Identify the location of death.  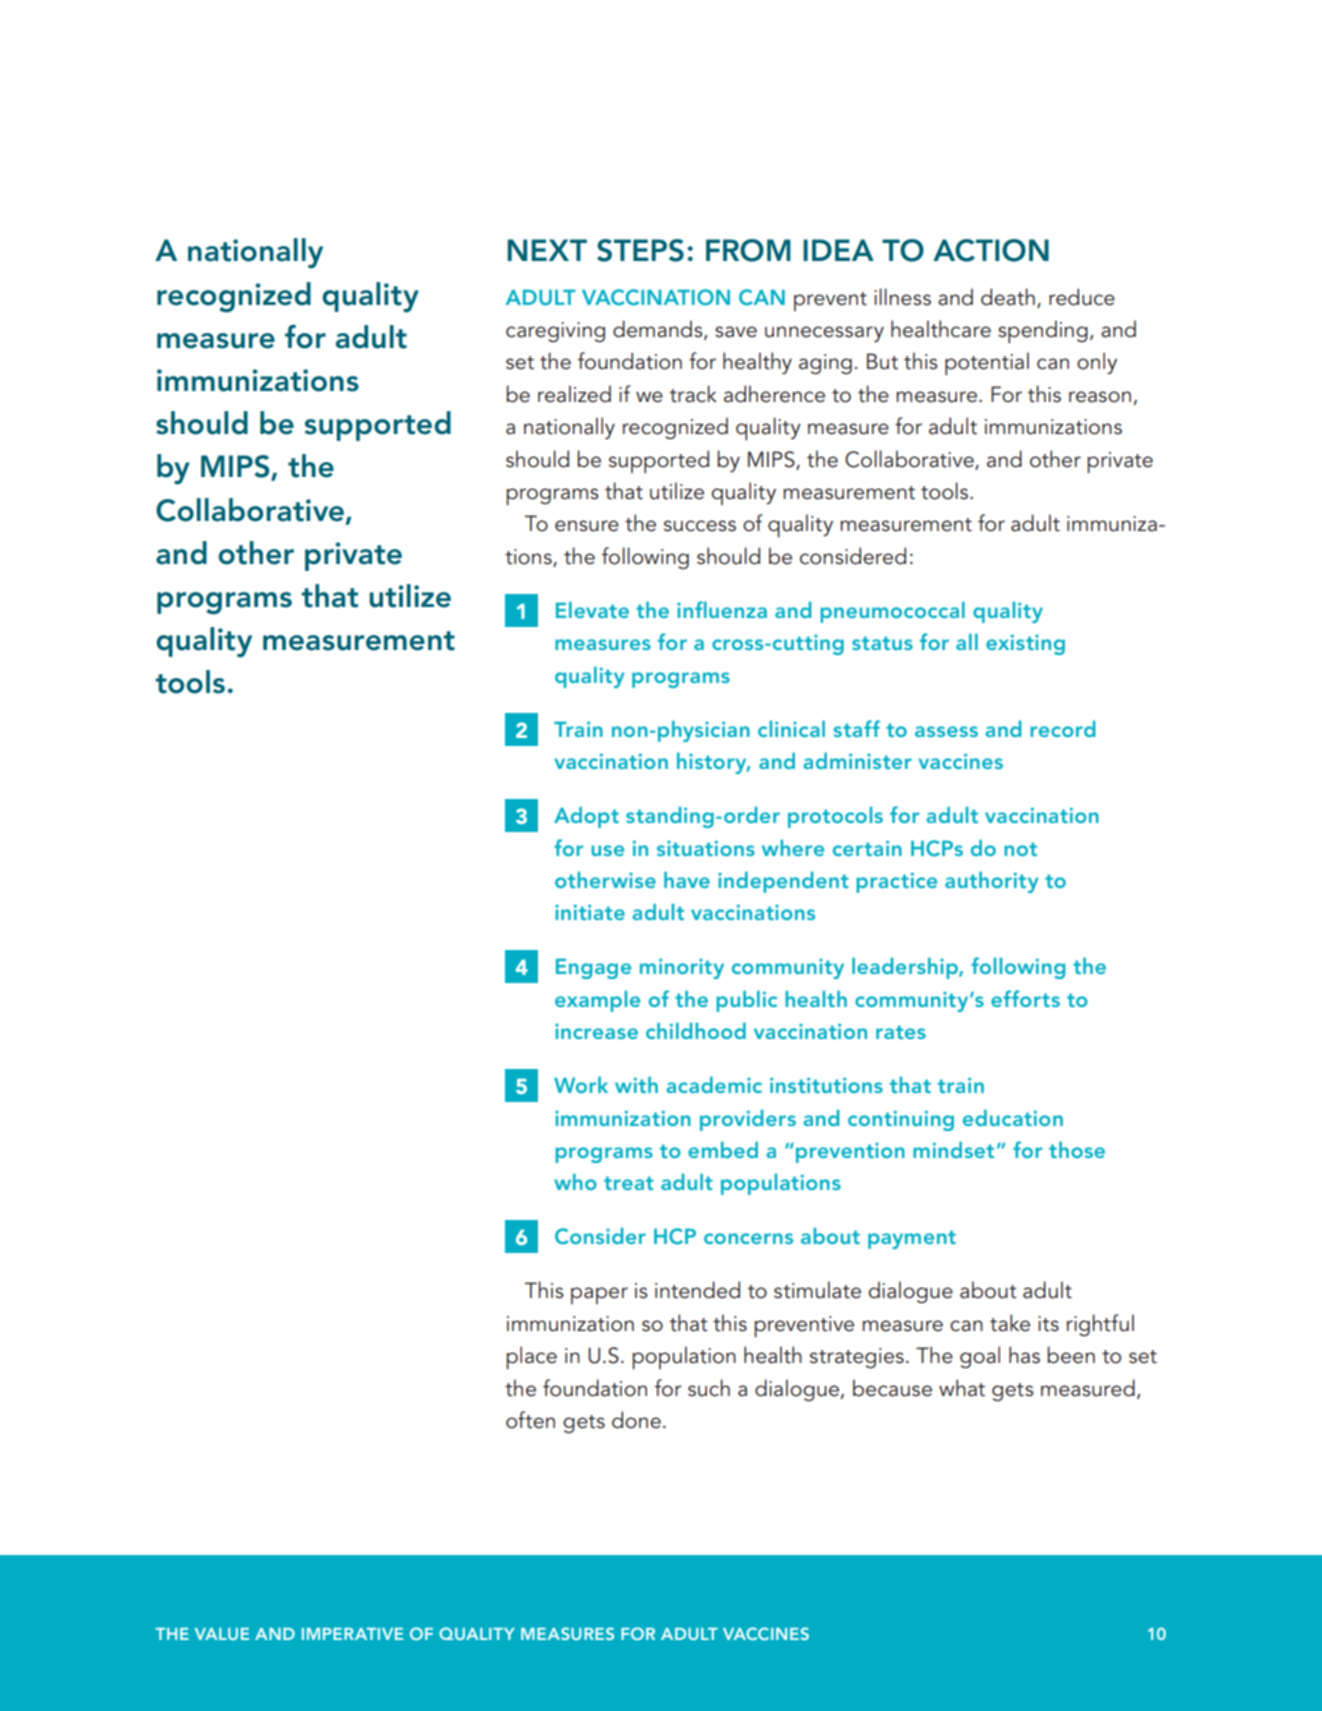
(1008, 297).
